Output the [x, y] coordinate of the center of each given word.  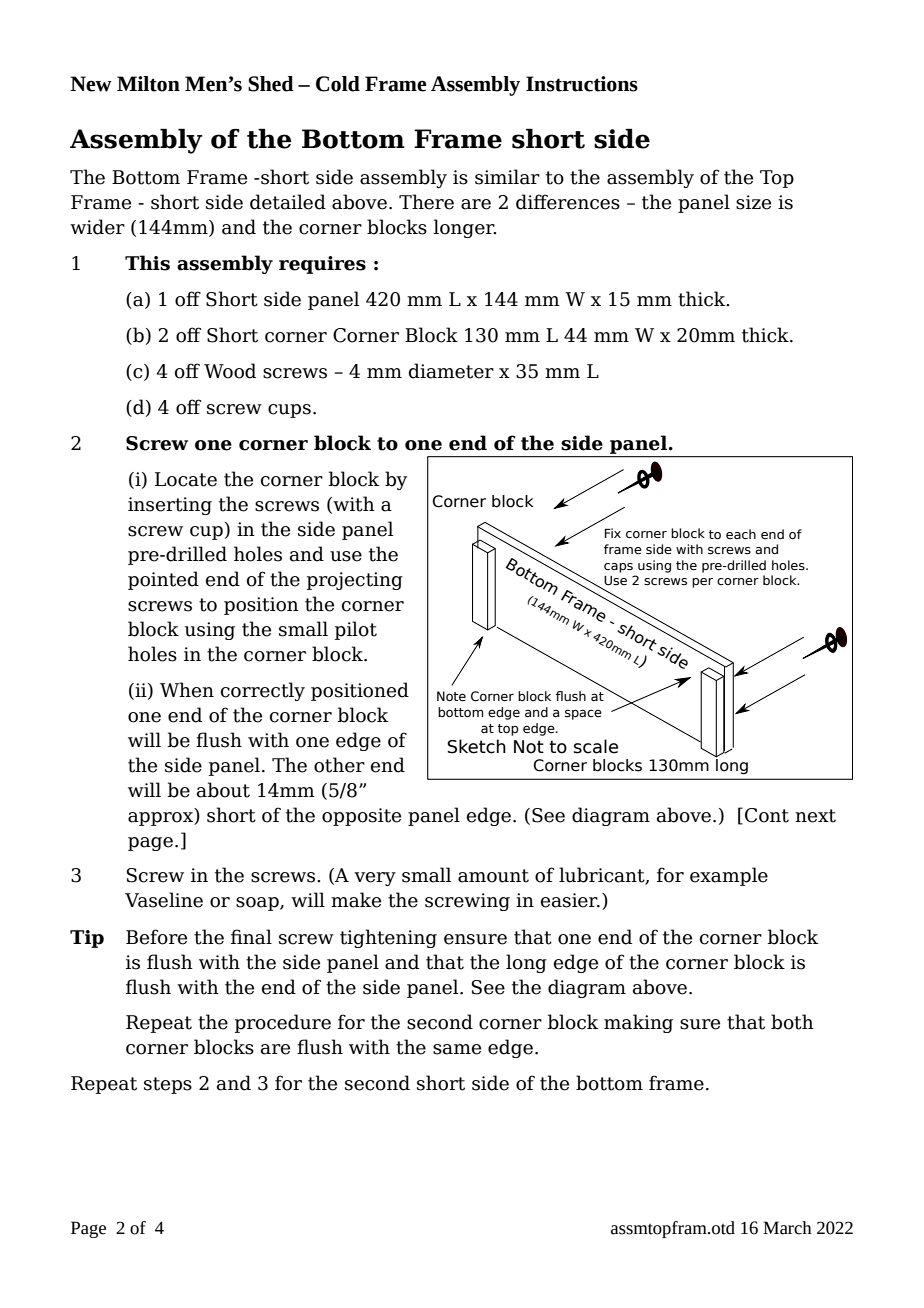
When [187, 690]
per [702, 583]
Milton [148, 84]
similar [507, 177]
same [457, 1049]
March [787, 1228]
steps [168, 1085]
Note [451, 696]
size [753, 202]
